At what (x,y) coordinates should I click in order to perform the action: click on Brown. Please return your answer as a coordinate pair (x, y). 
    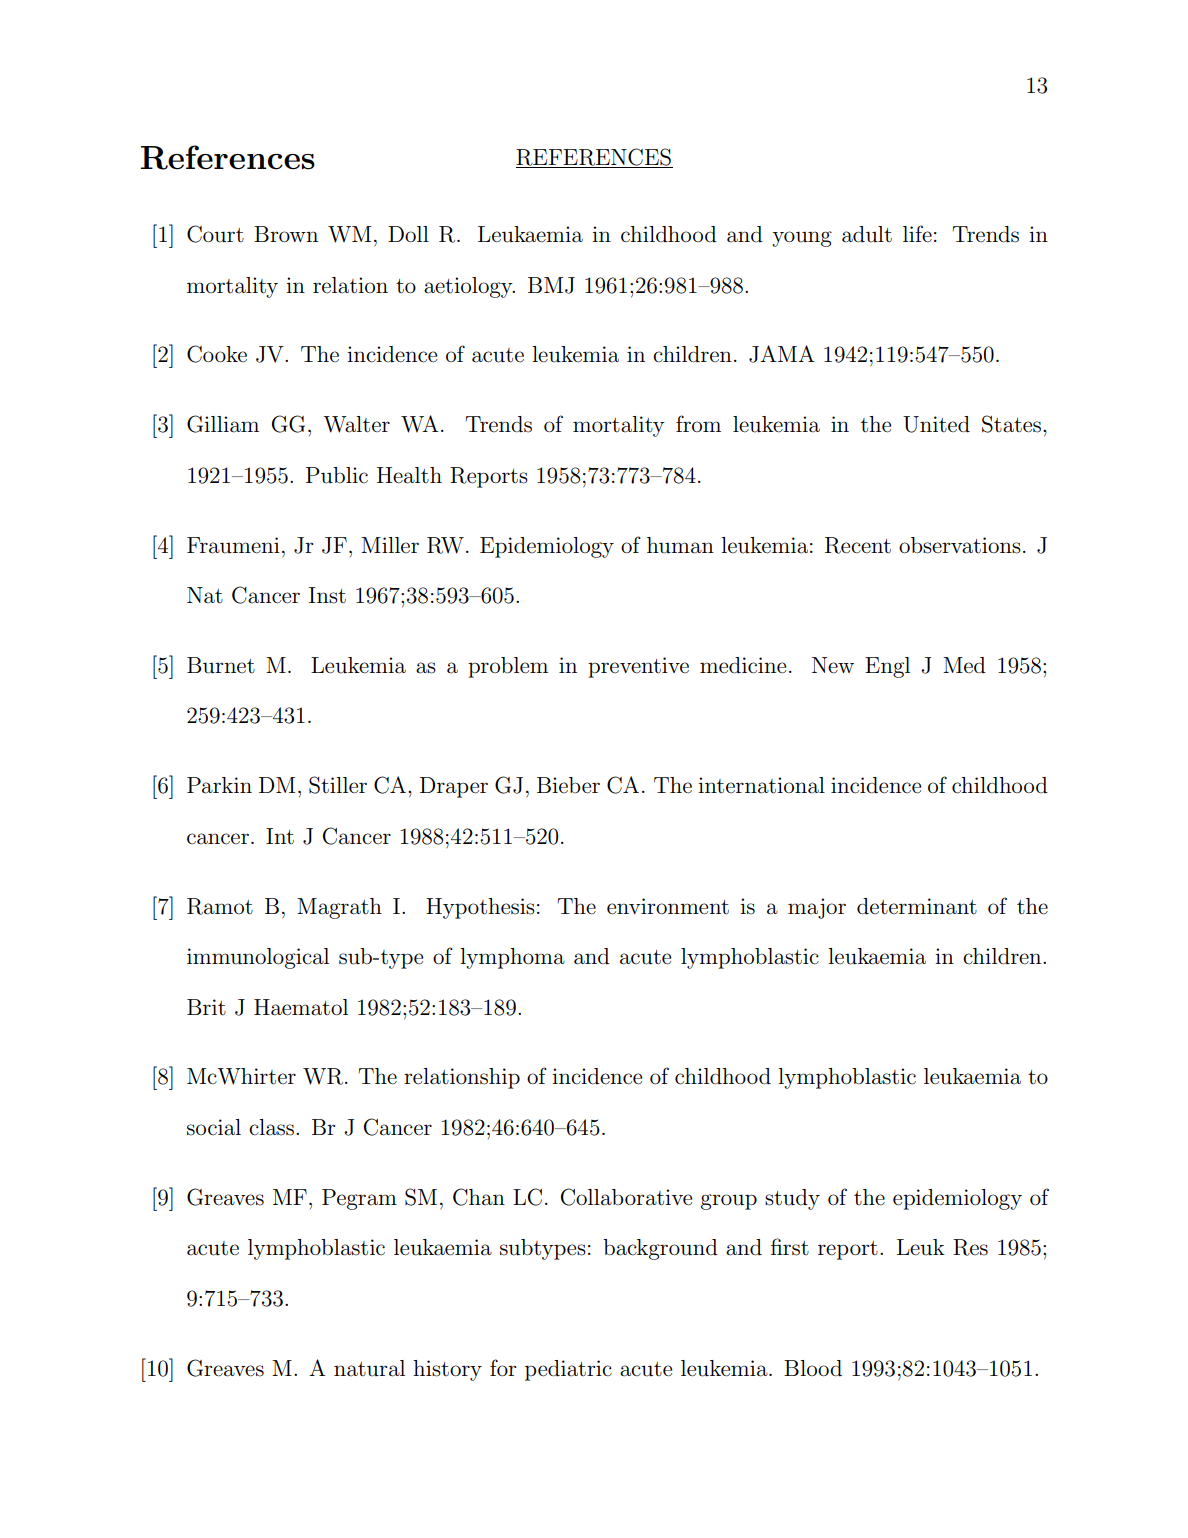
    Looking at the image, I should click on (286, 234).
